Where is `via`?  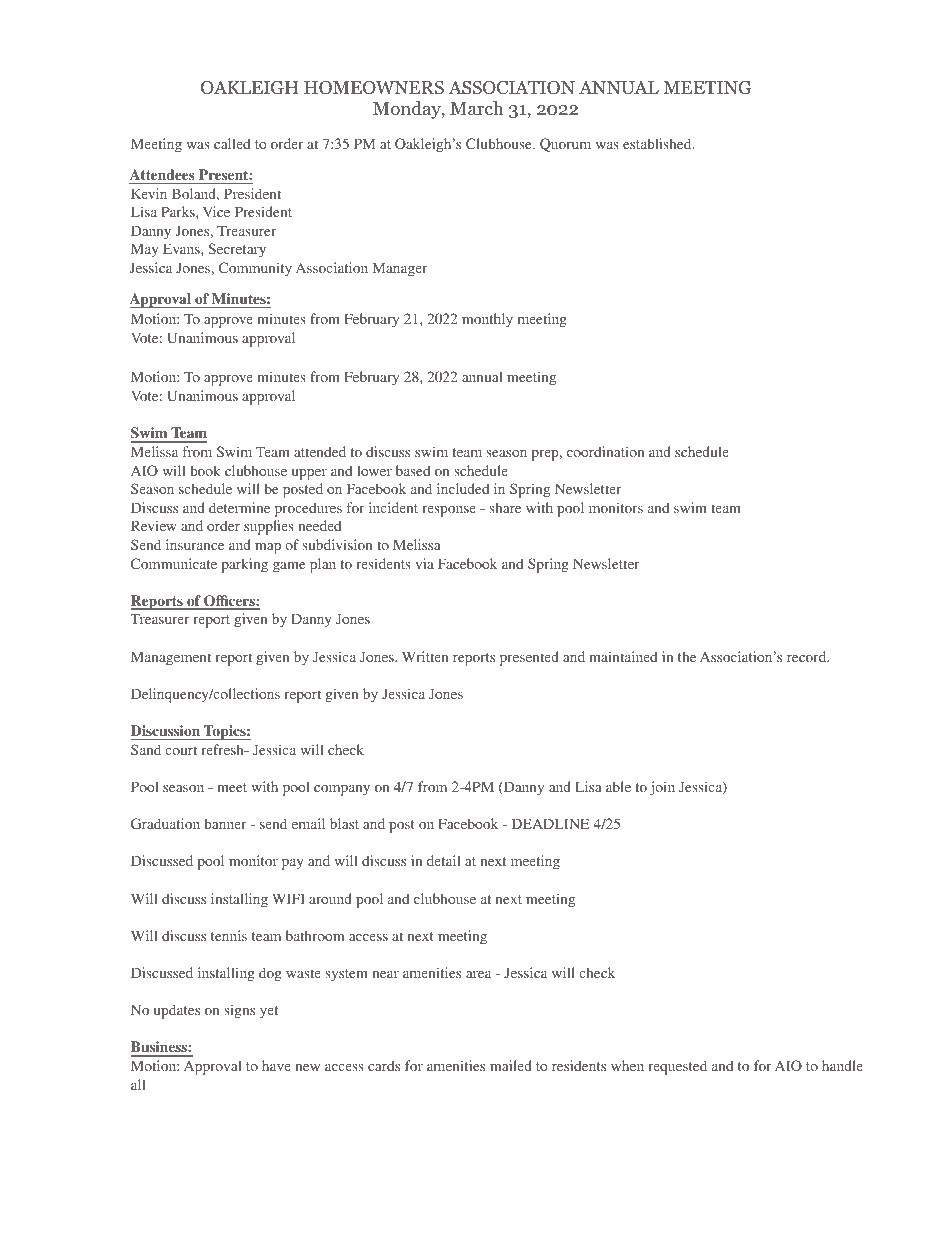 via is located at coordinates (424, 563).
